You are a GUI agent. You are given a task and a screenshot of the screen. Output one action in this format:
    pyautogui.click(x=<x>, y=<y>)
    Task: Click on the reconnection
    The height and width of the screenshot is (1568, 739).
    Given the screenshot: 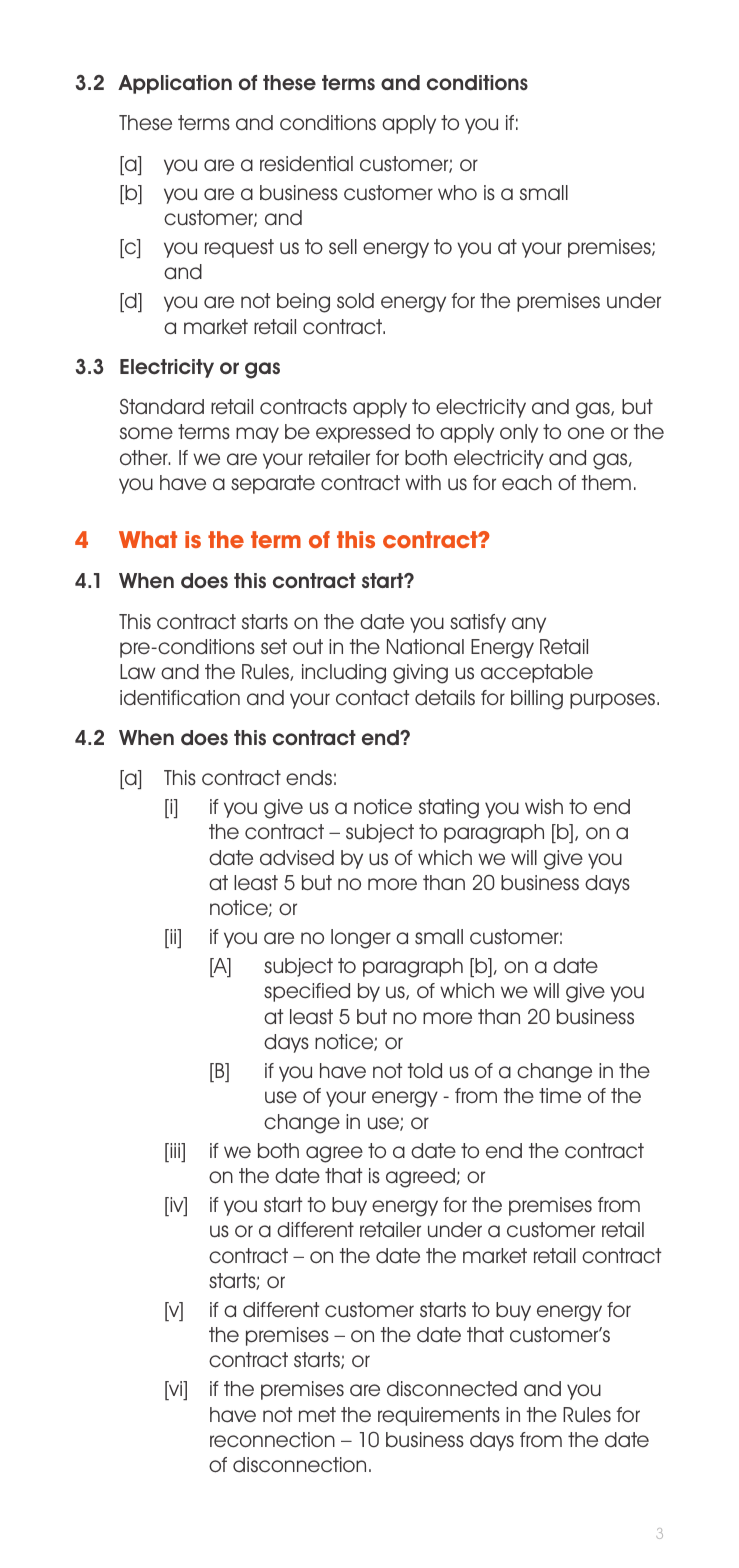 What is the action you would take?
    pyautogui.click(x=272, y=1440)
